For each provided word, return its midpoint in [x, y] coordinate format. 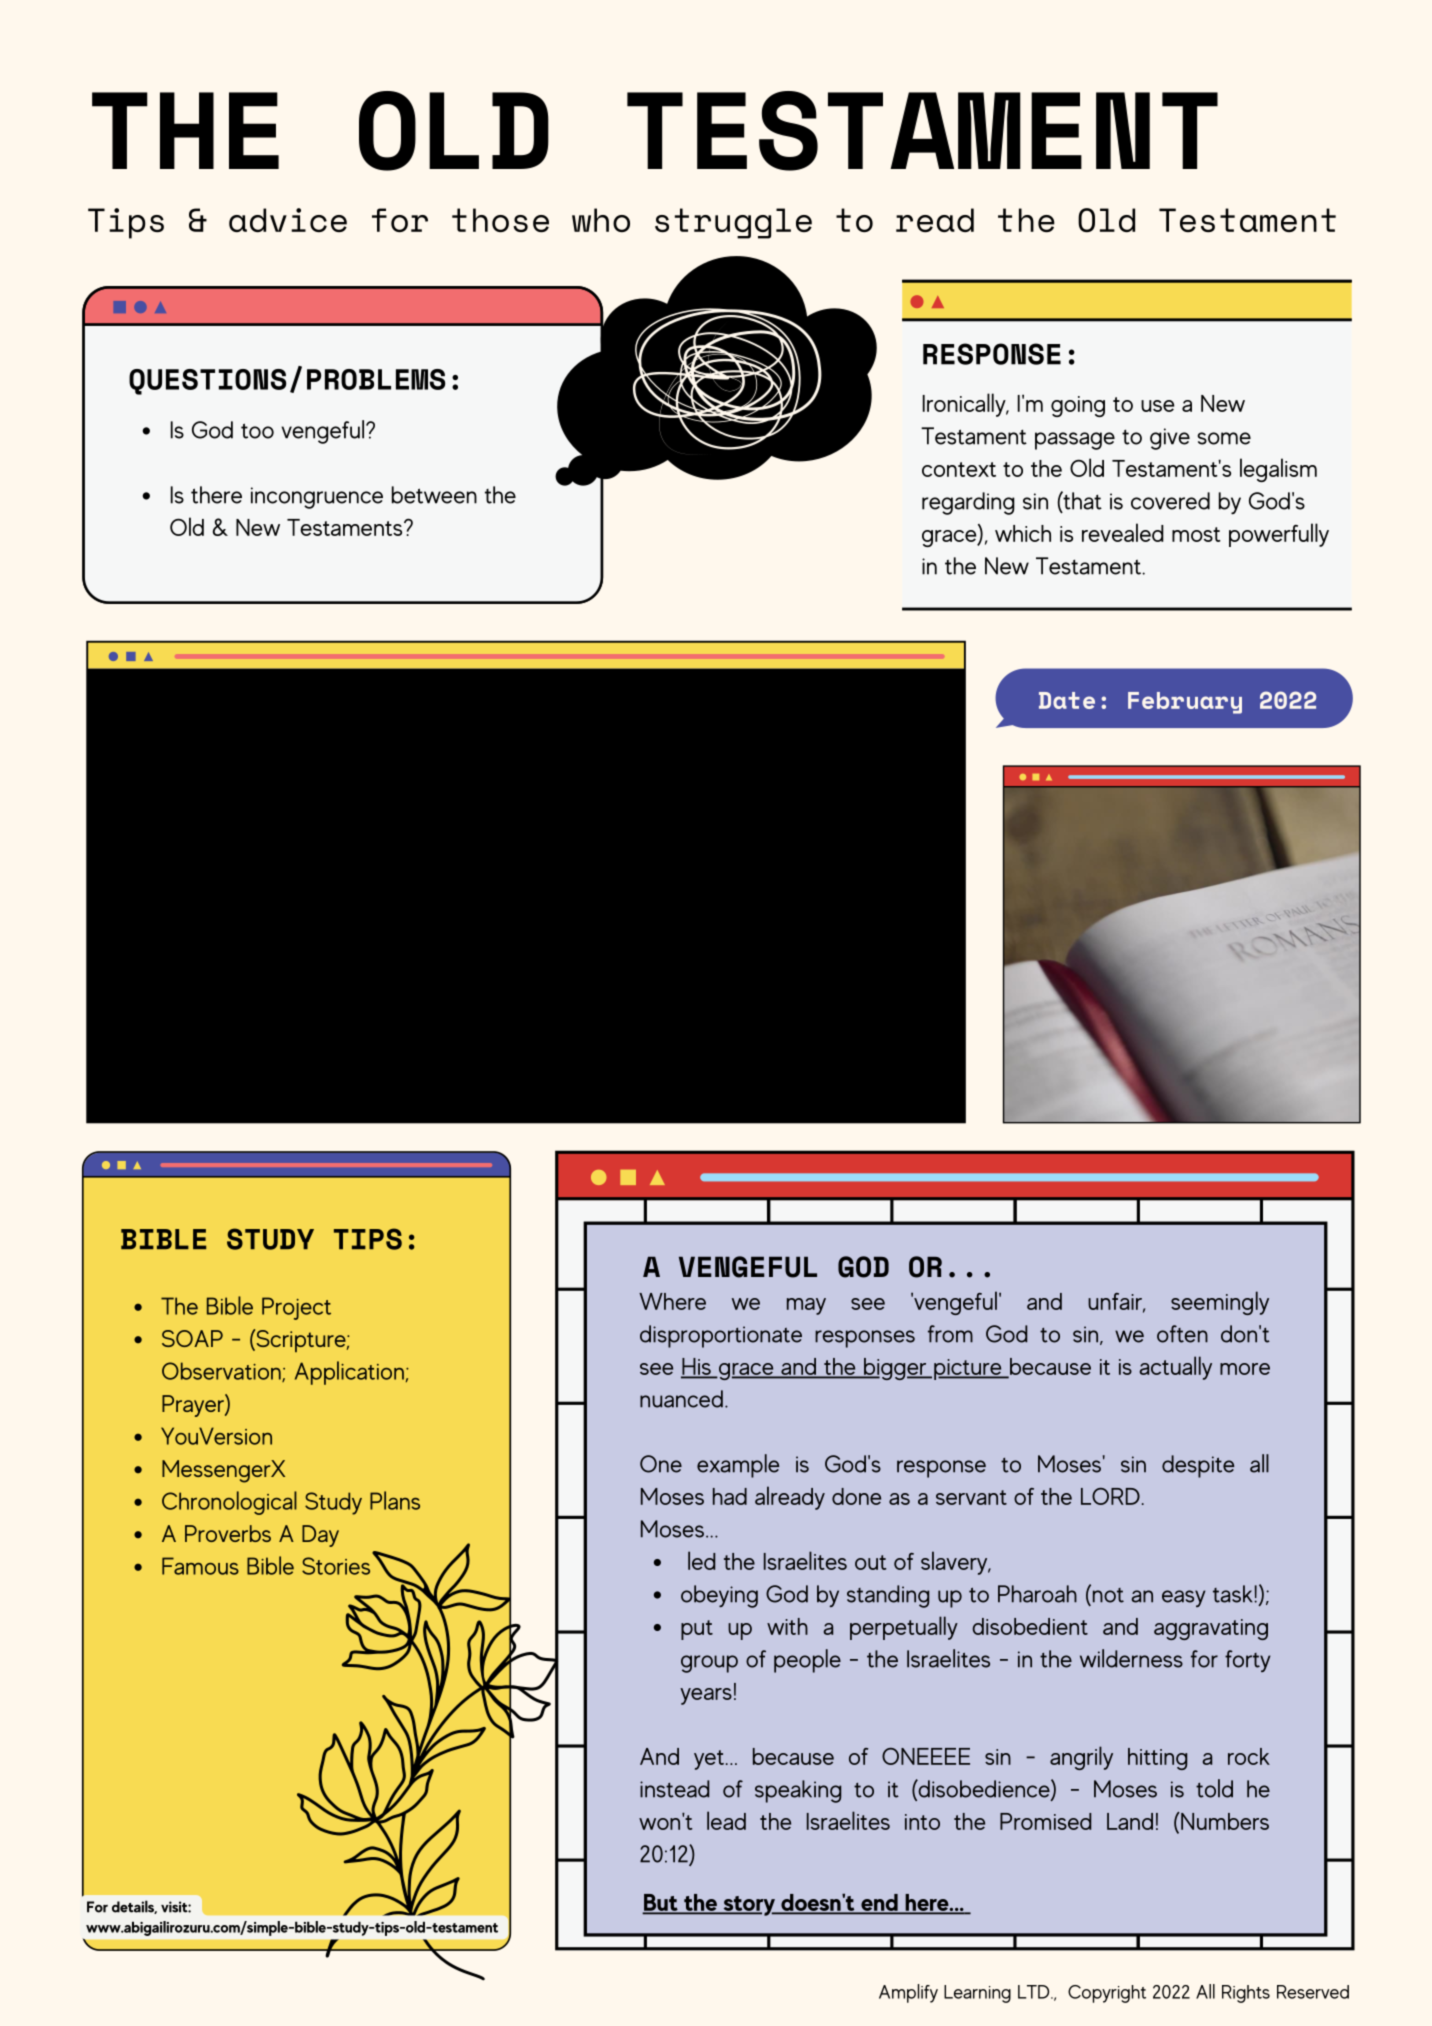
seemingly [1220, 1303]
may [806, 1306]
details [134, 1907]
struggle [733, 223]
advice [288, 220]
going [1078, 406]
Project [296, 1308]
